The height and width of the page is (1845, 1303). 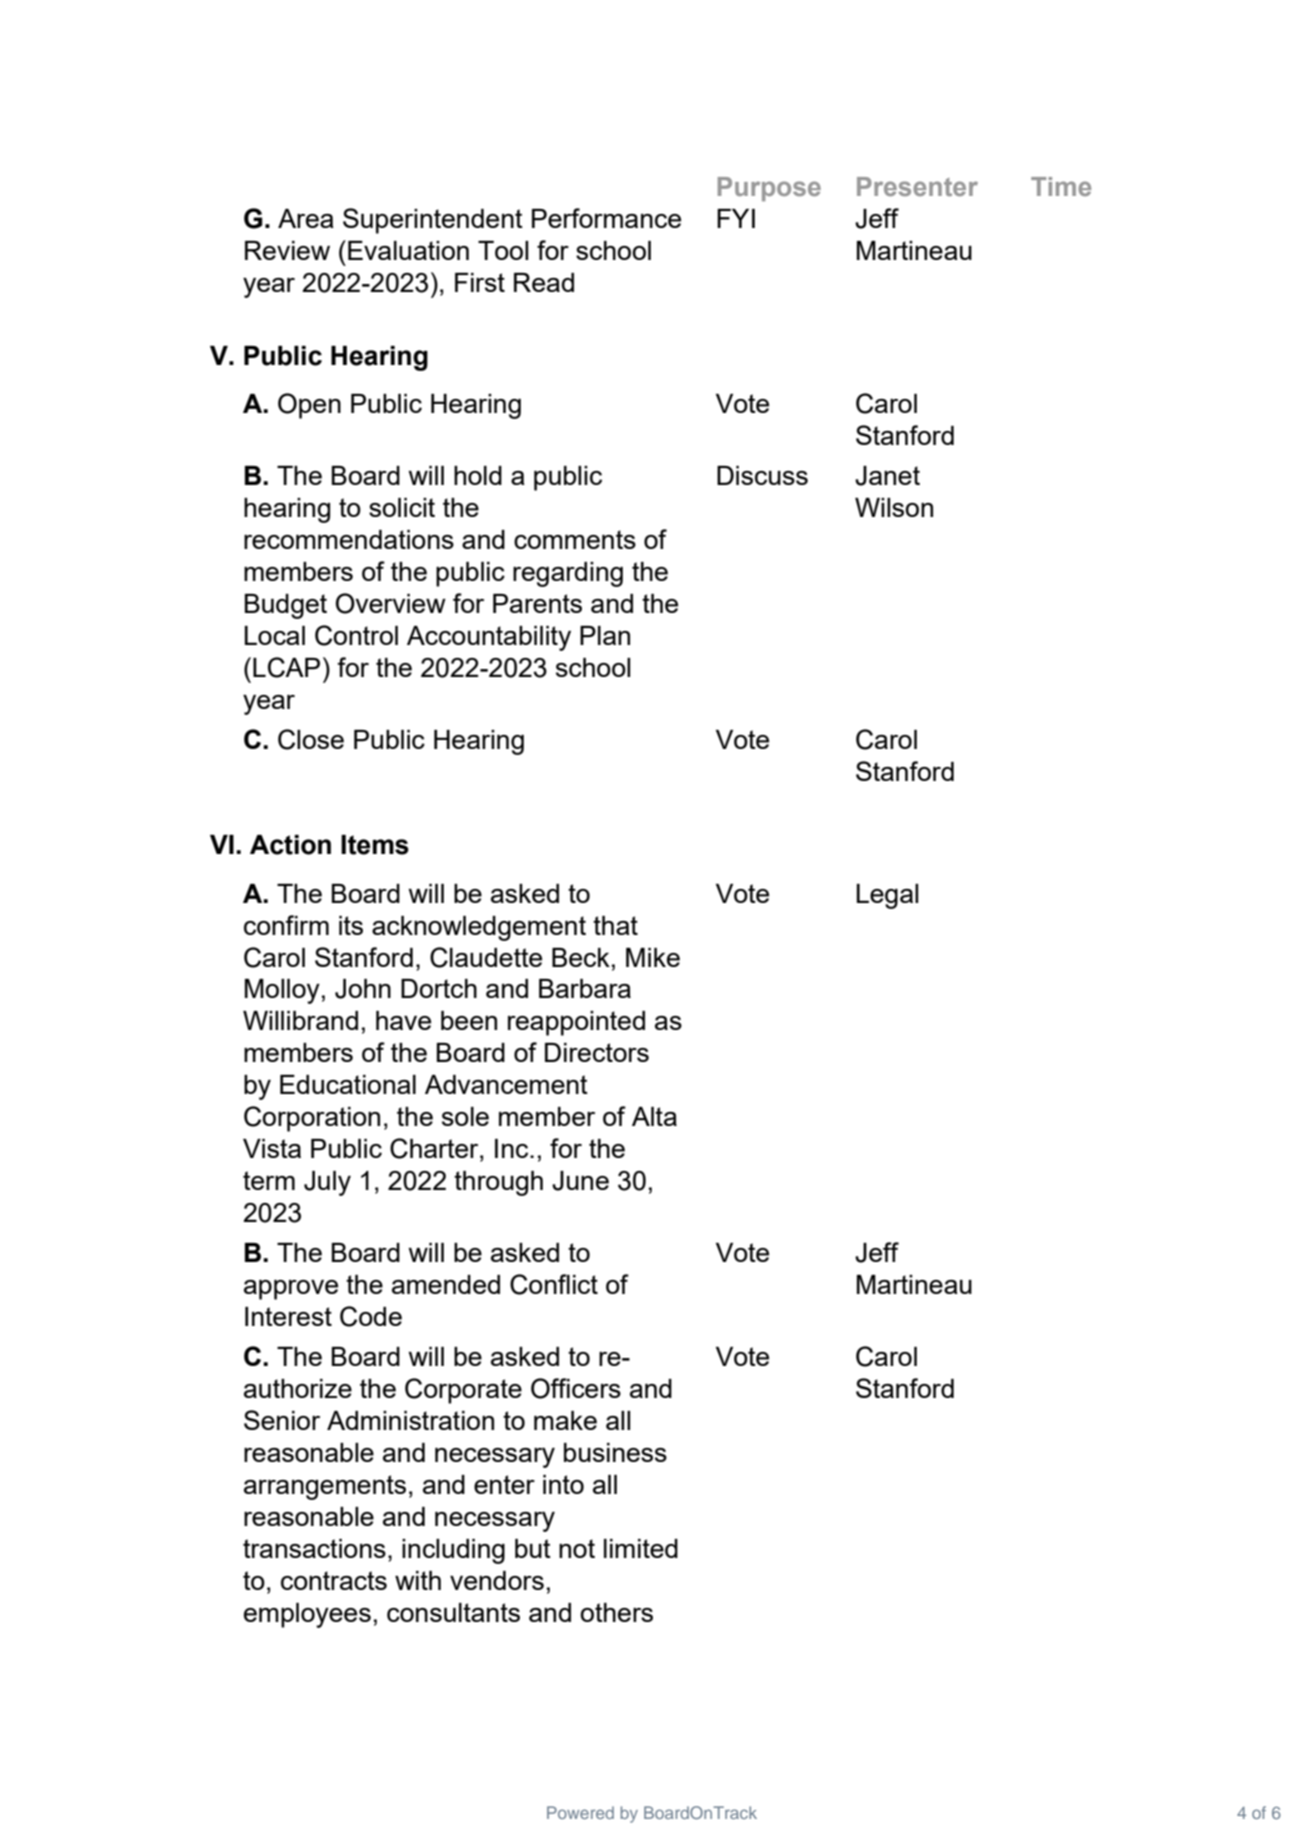 What do you see at coordinates (363, 989) in the page?
I see `John` at bounding box center [363, 989].
